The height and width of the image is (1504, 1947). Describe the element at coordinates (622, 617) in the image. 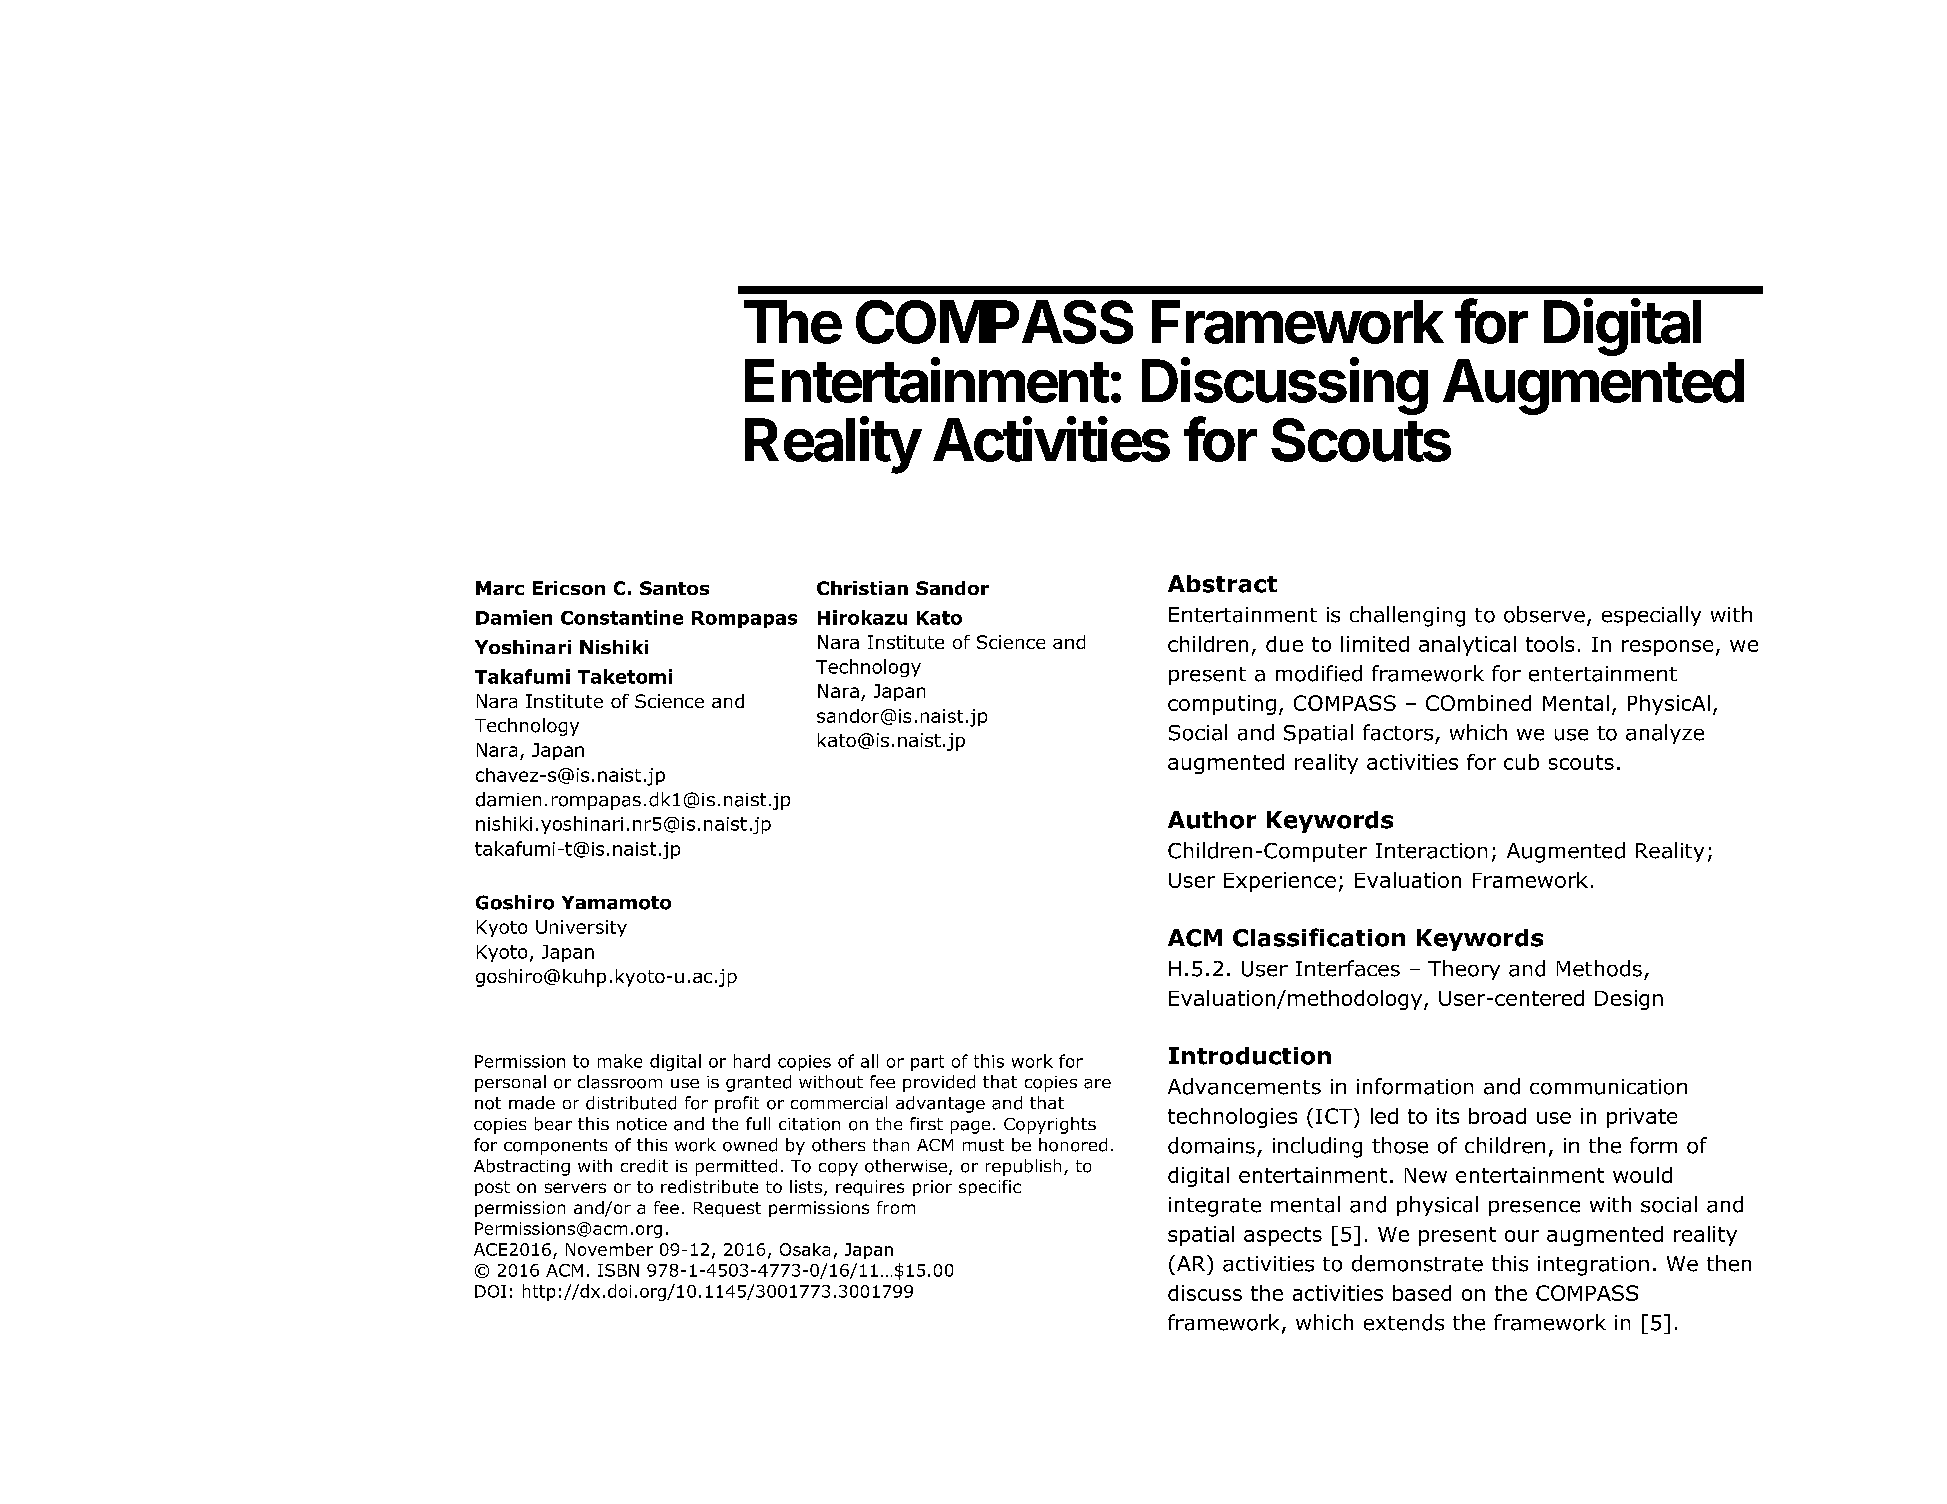

I see `Constantine` at that location.
